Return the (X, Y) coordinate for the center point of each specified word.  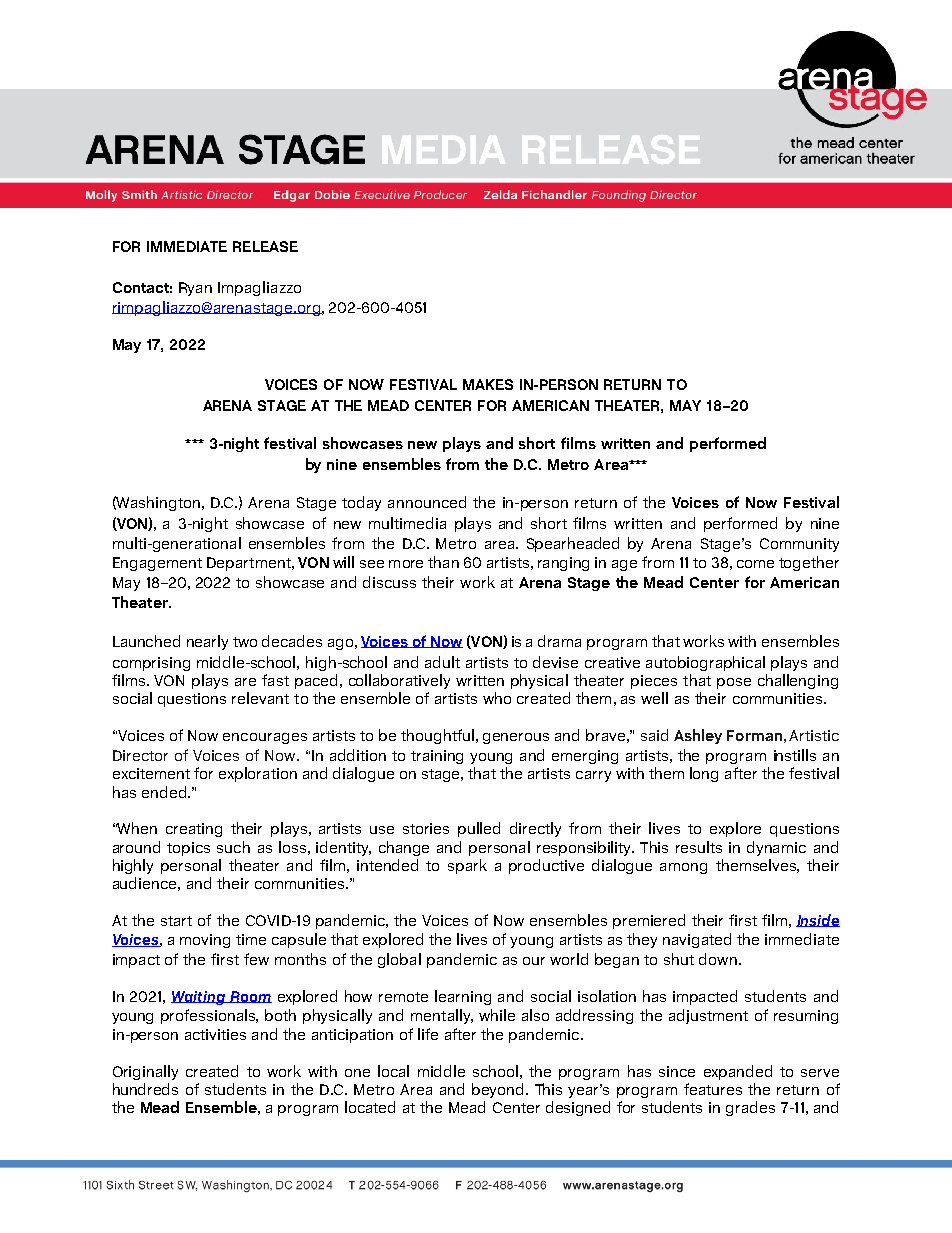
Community (799, 545)
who (497, 698)
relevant (260, 698)
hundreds (145, 1089)
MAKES (488, 384)
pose (734, 683)
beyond (497, 1090)
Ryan (195, 289)
